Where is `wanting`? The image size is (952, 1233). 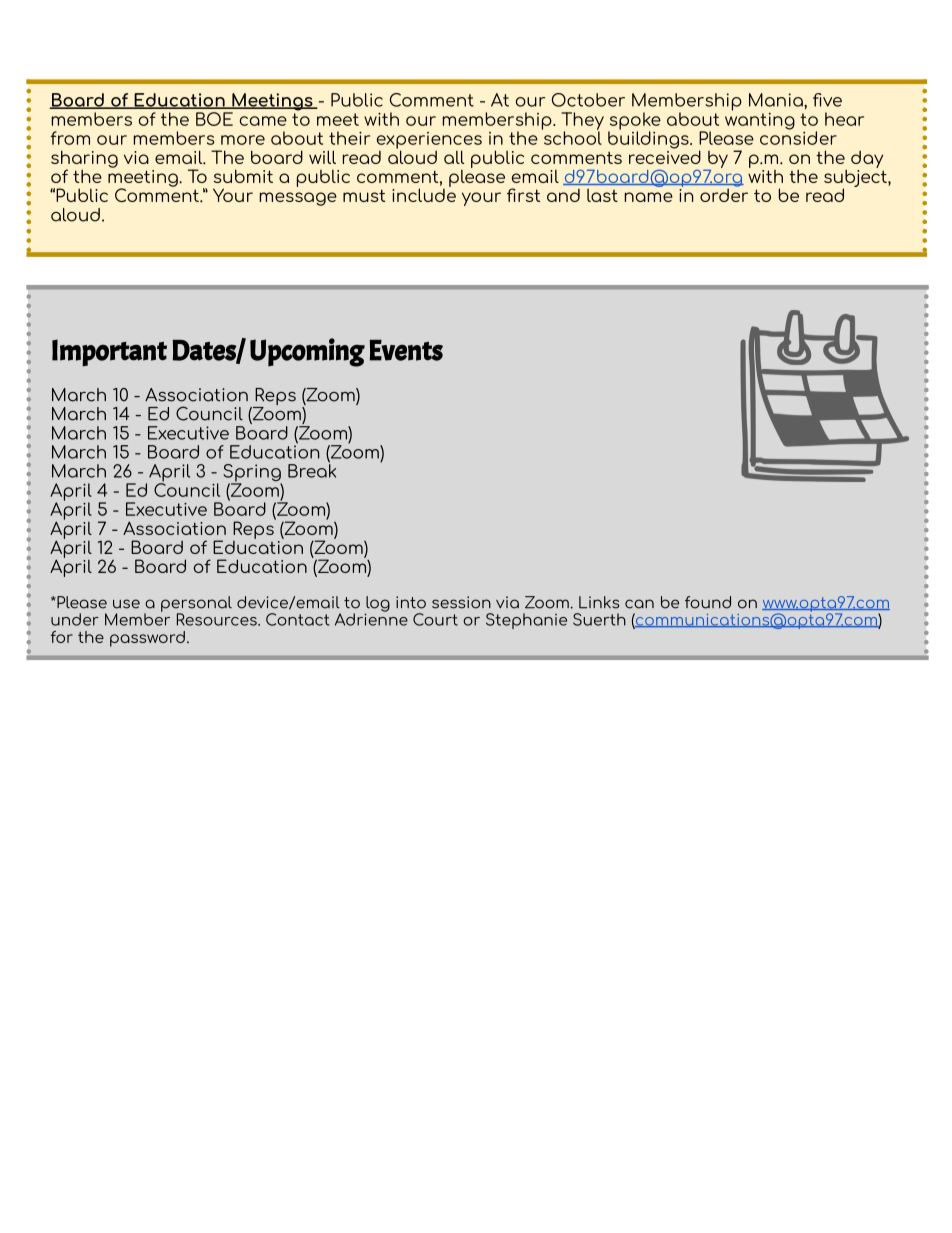
wanting is located at coordinates (760, 120).
